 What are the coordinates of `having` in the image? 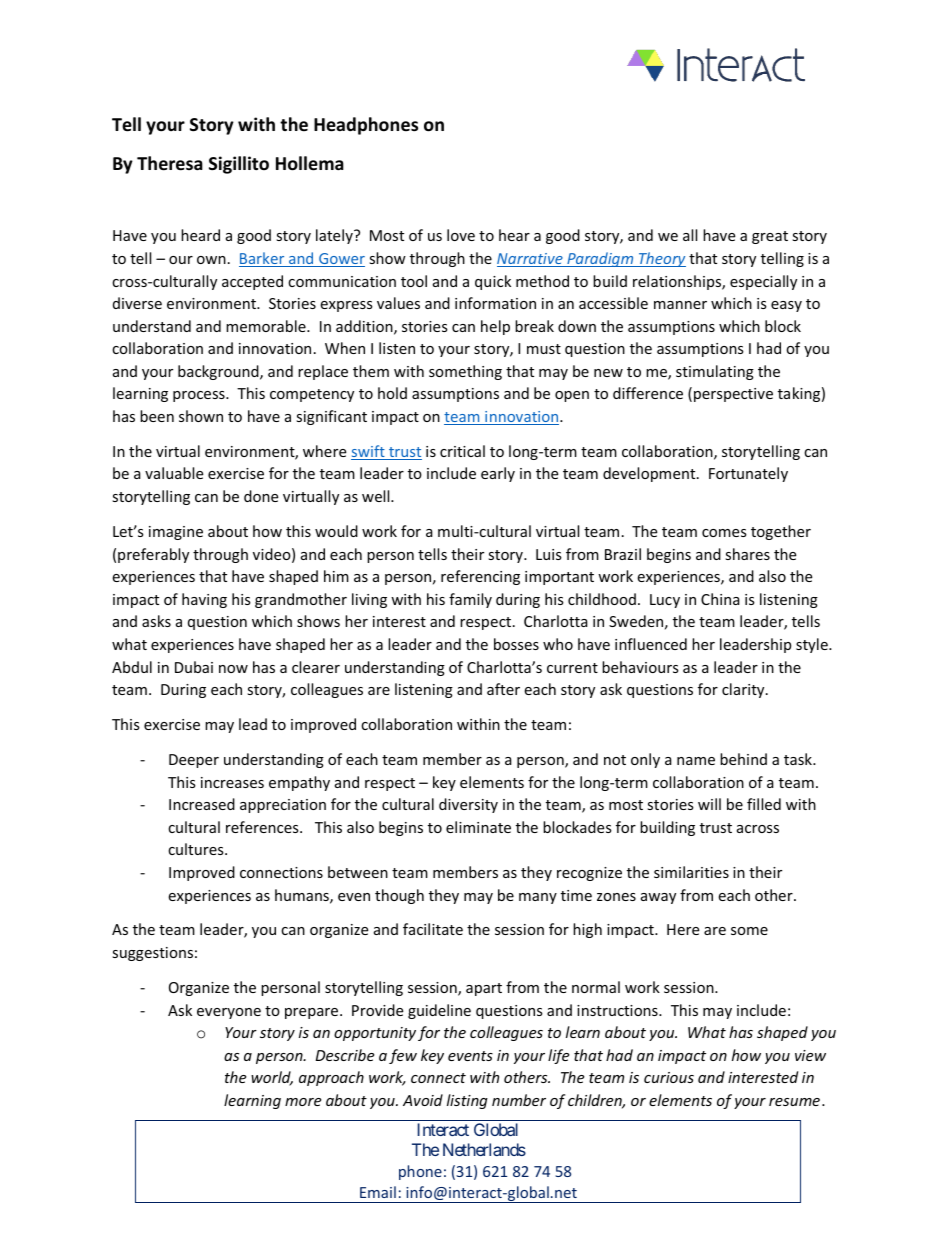 It's located at (204, 600).
